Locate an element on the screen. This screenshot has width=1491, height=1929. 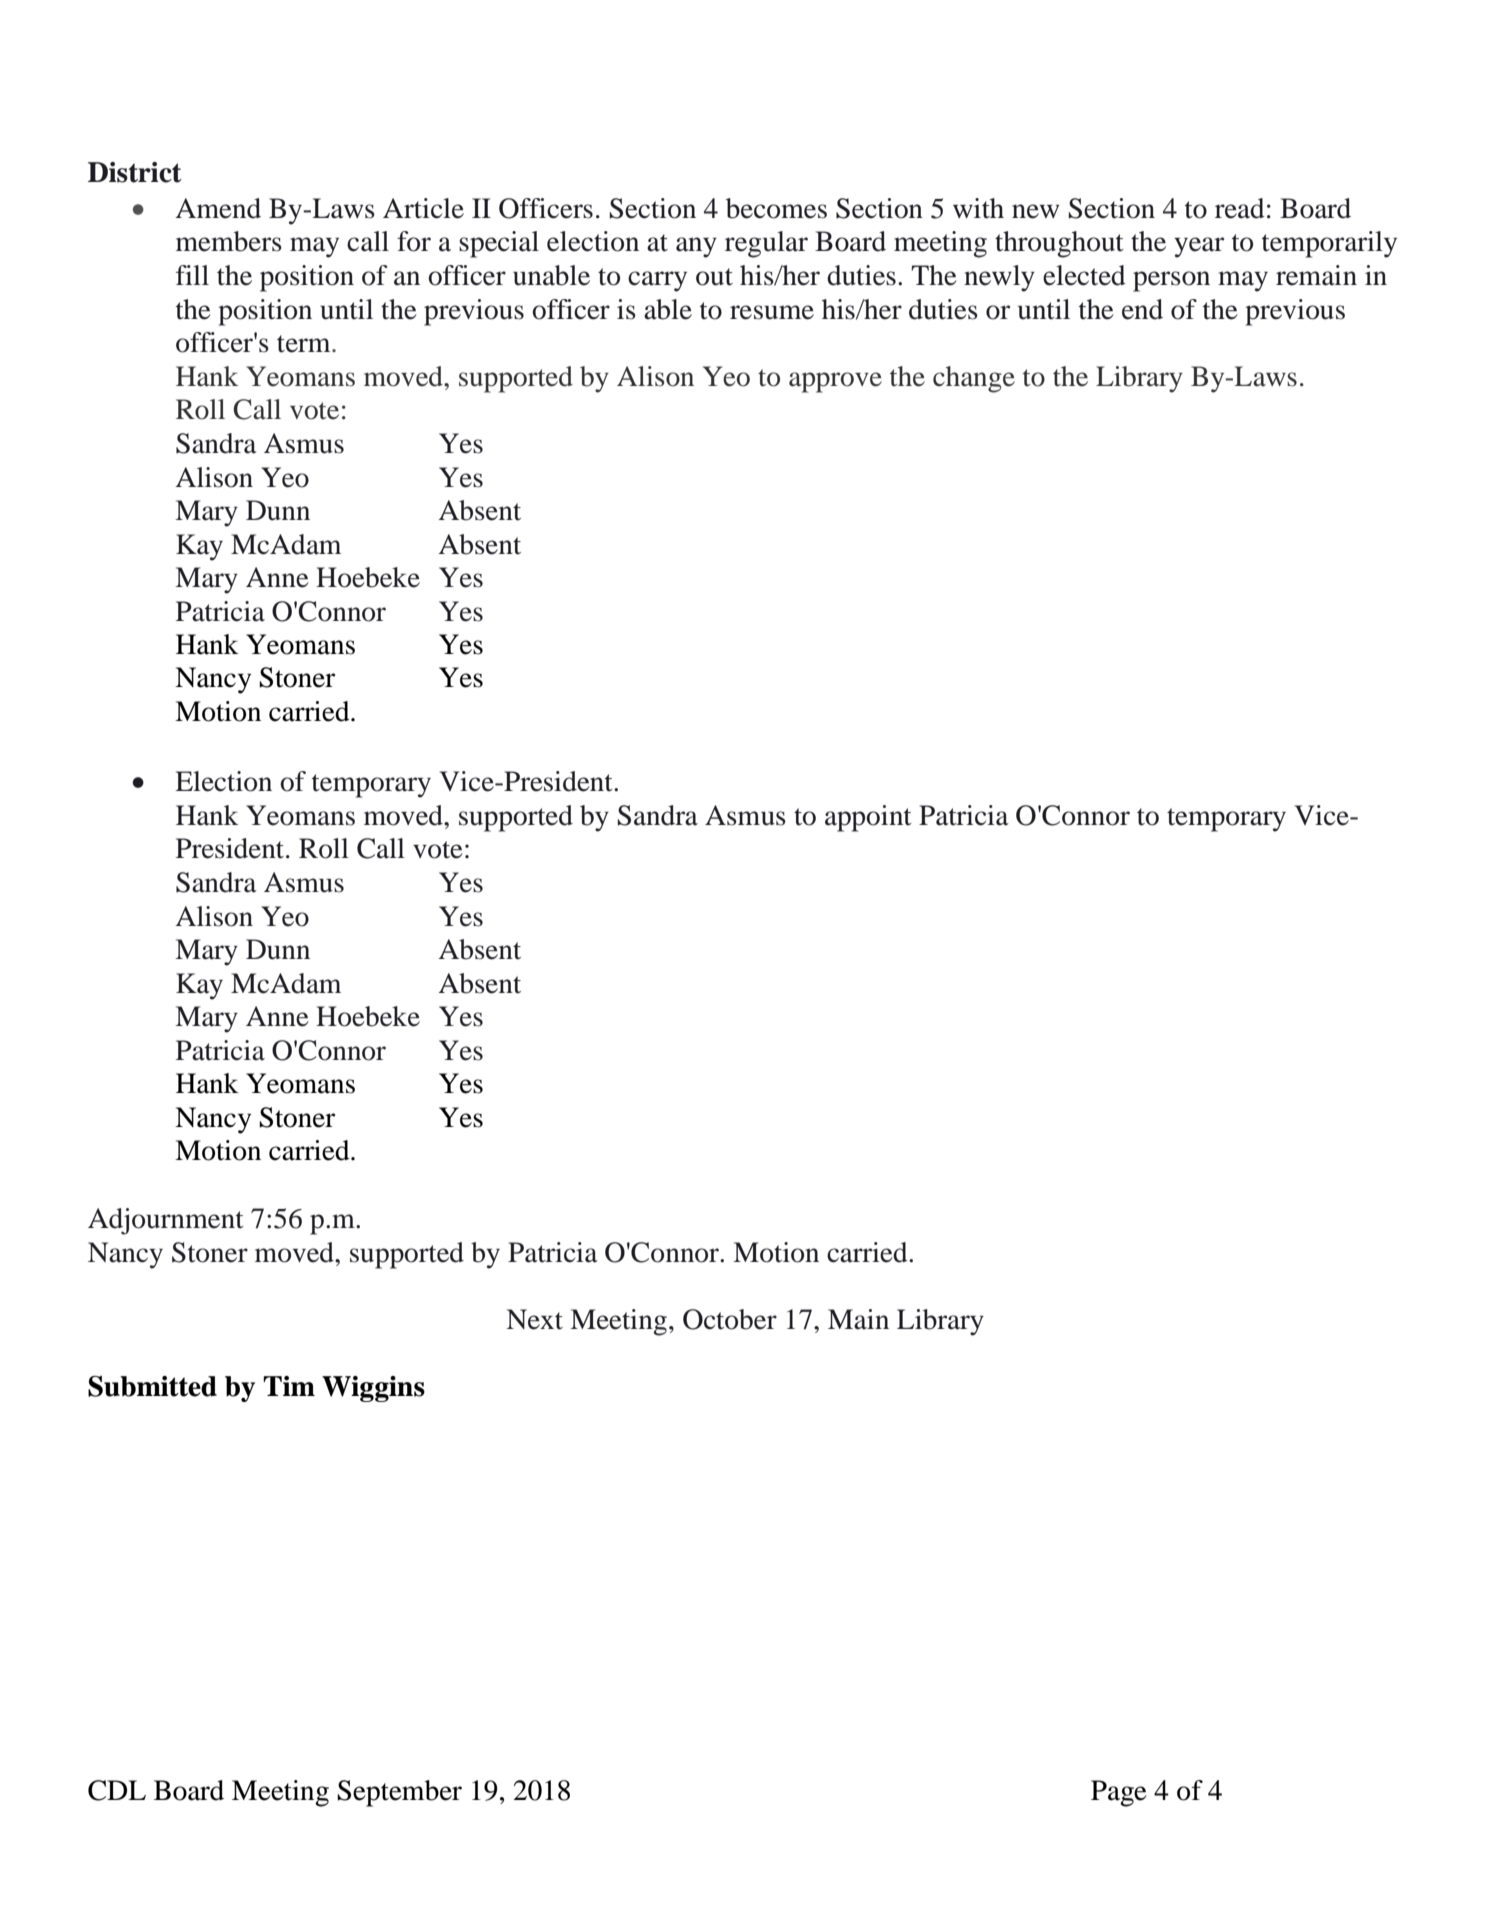
Page is located at coordinates (1119, 1793).
